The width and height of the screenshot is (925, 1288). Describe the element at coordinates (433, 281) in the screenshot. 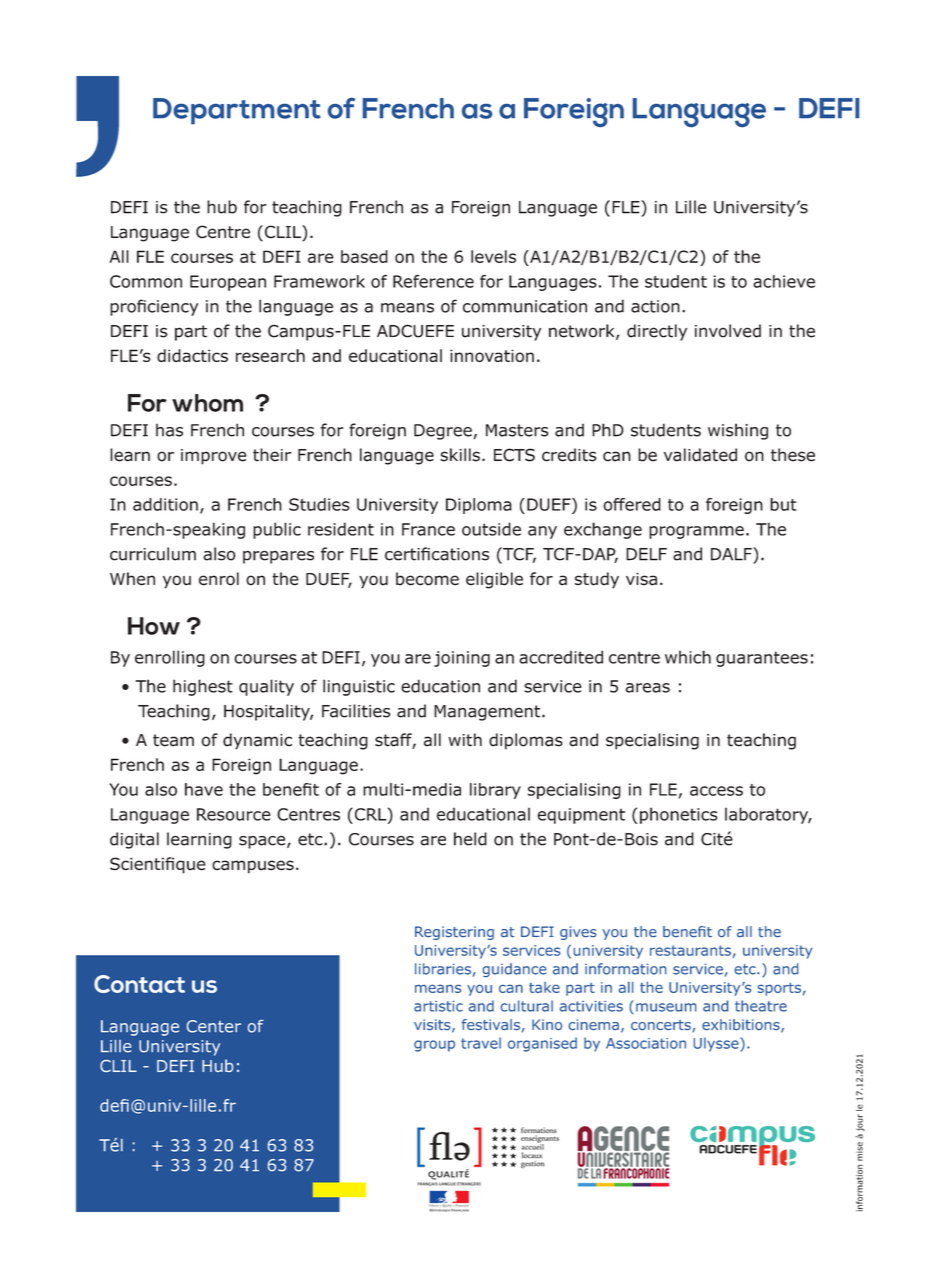

I see `Reference` at that location.
